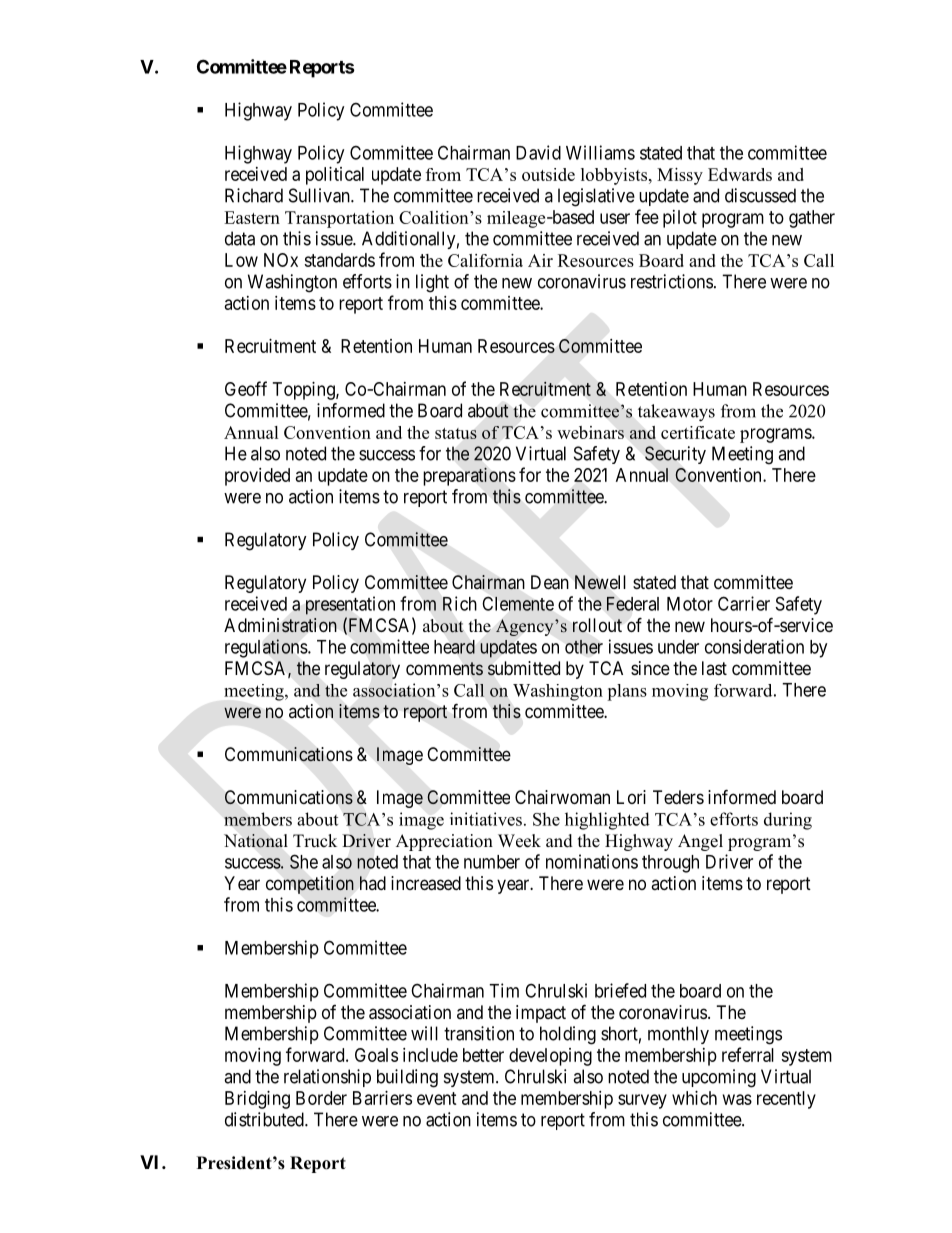 Image resolution: width=952 pixels, height=1233 pixels. I want to click on last, so click(714, 668).
